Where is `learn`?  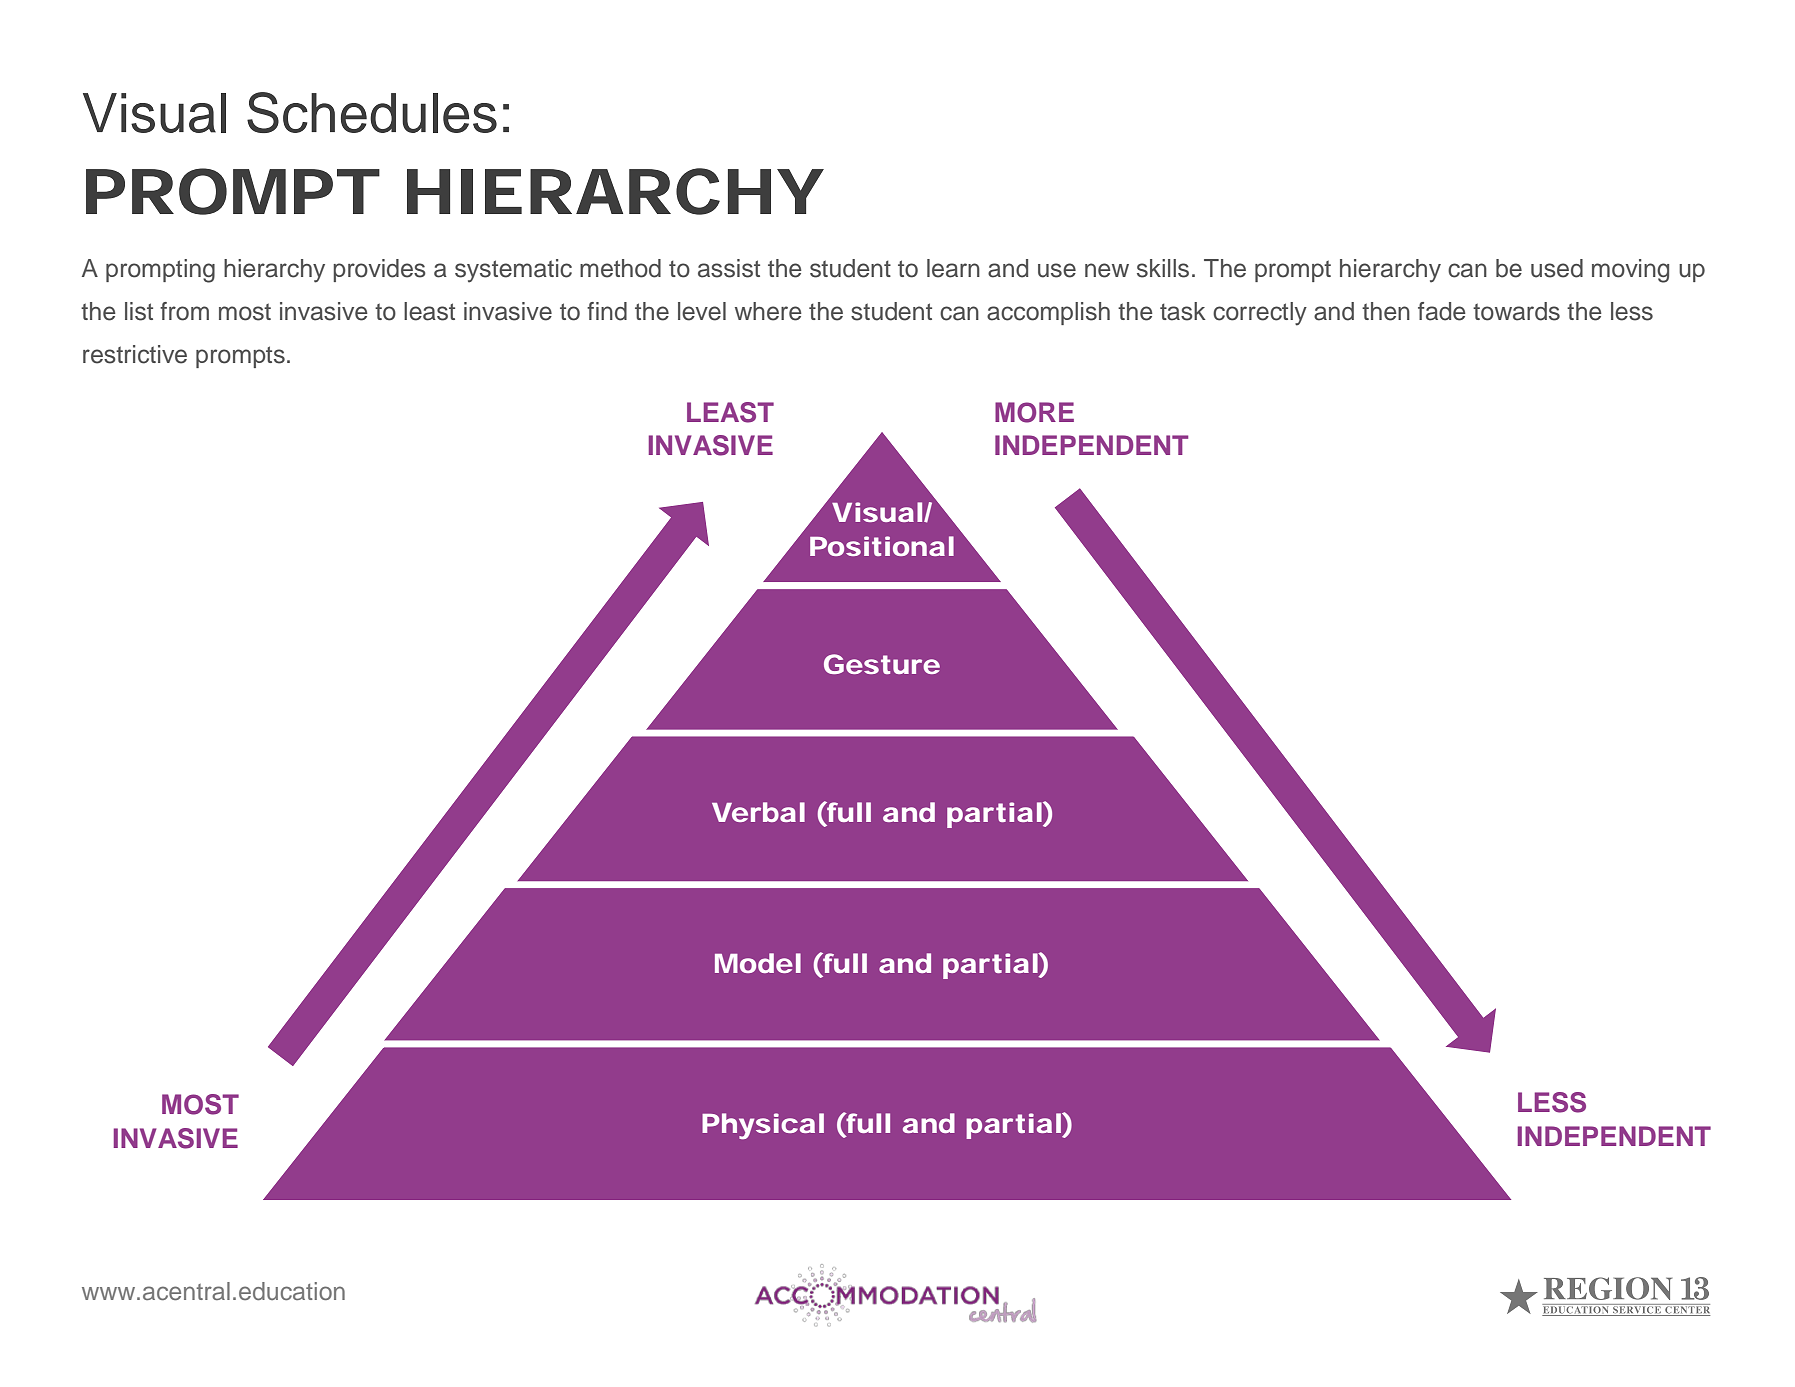
learn is located at coordinates (953, 268).
